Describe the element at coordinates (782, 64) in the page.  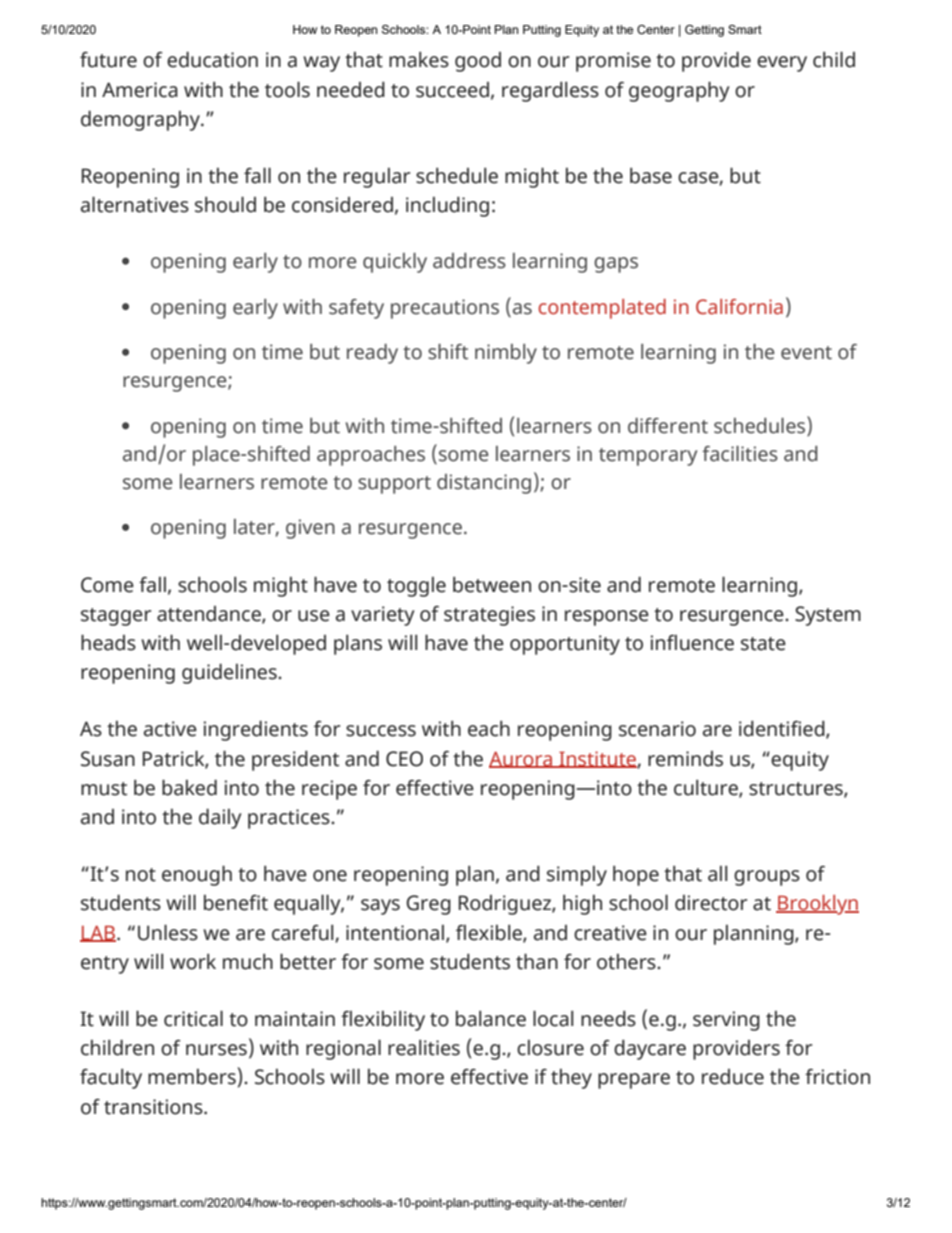
I see `every` at that location.
